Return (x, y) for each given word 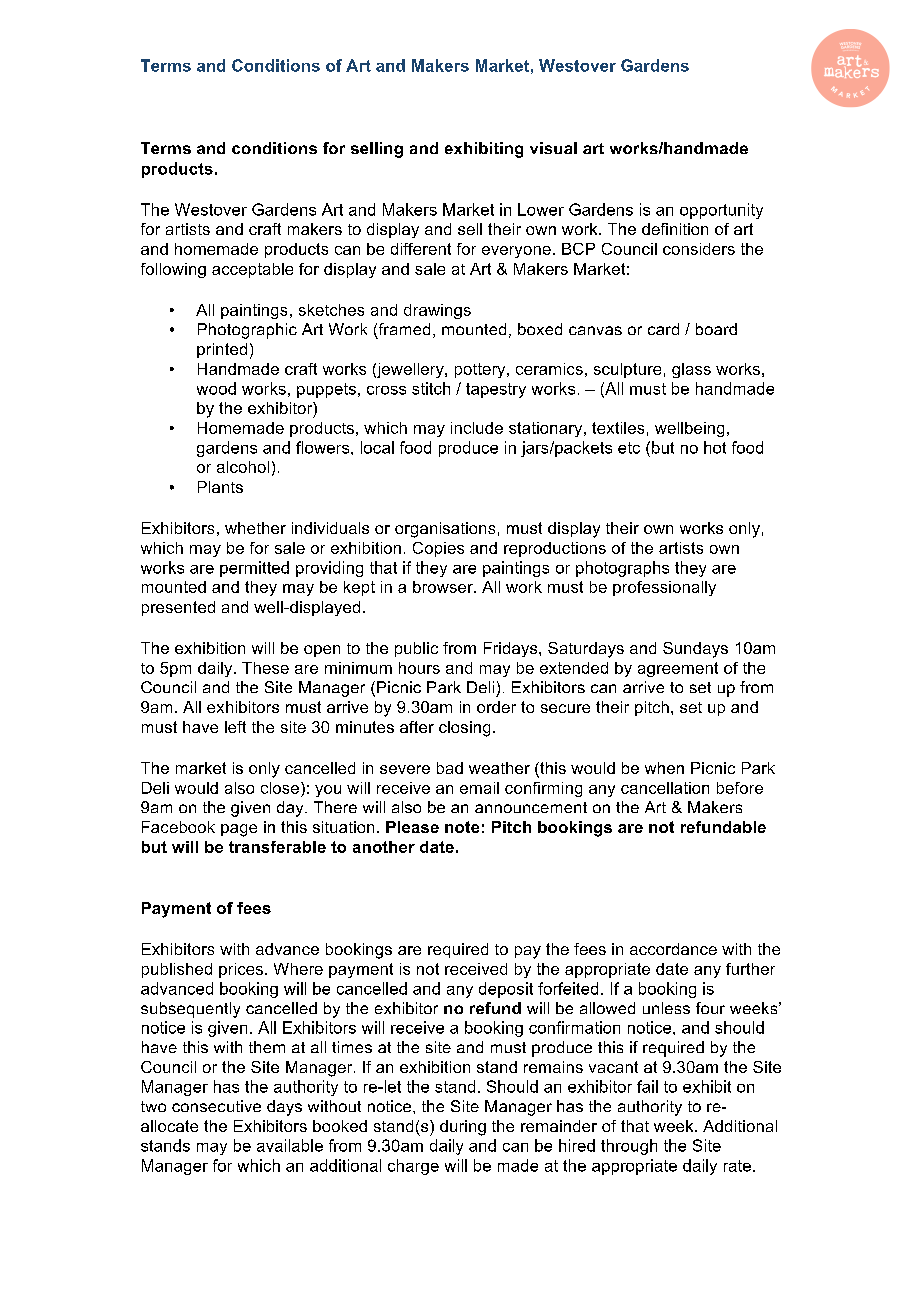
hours (419, 668)
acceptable (252, 270)
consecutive (216, 1106)
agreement (678, 669)
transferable (277, 847)
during (463, 1128)
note (462, 827)
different (421, 249)
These (265, 668)
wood (216, 388)
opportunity (721, 211)
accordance (673, 949)
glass (691, 370)
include (477, 428)
